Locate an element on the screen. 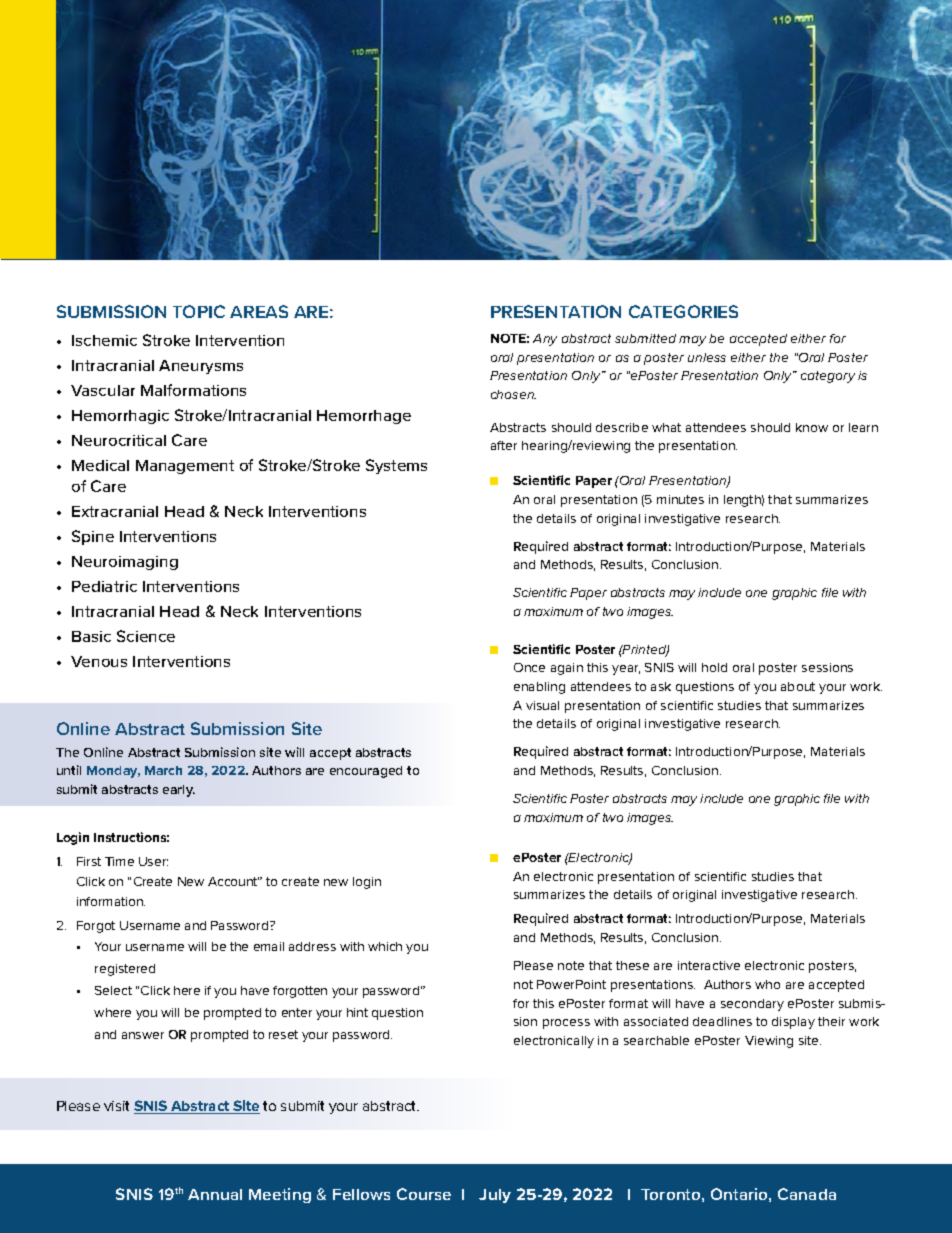 This screenshot has height=1233, width=952. July is located at coordinates (495, 1196).
